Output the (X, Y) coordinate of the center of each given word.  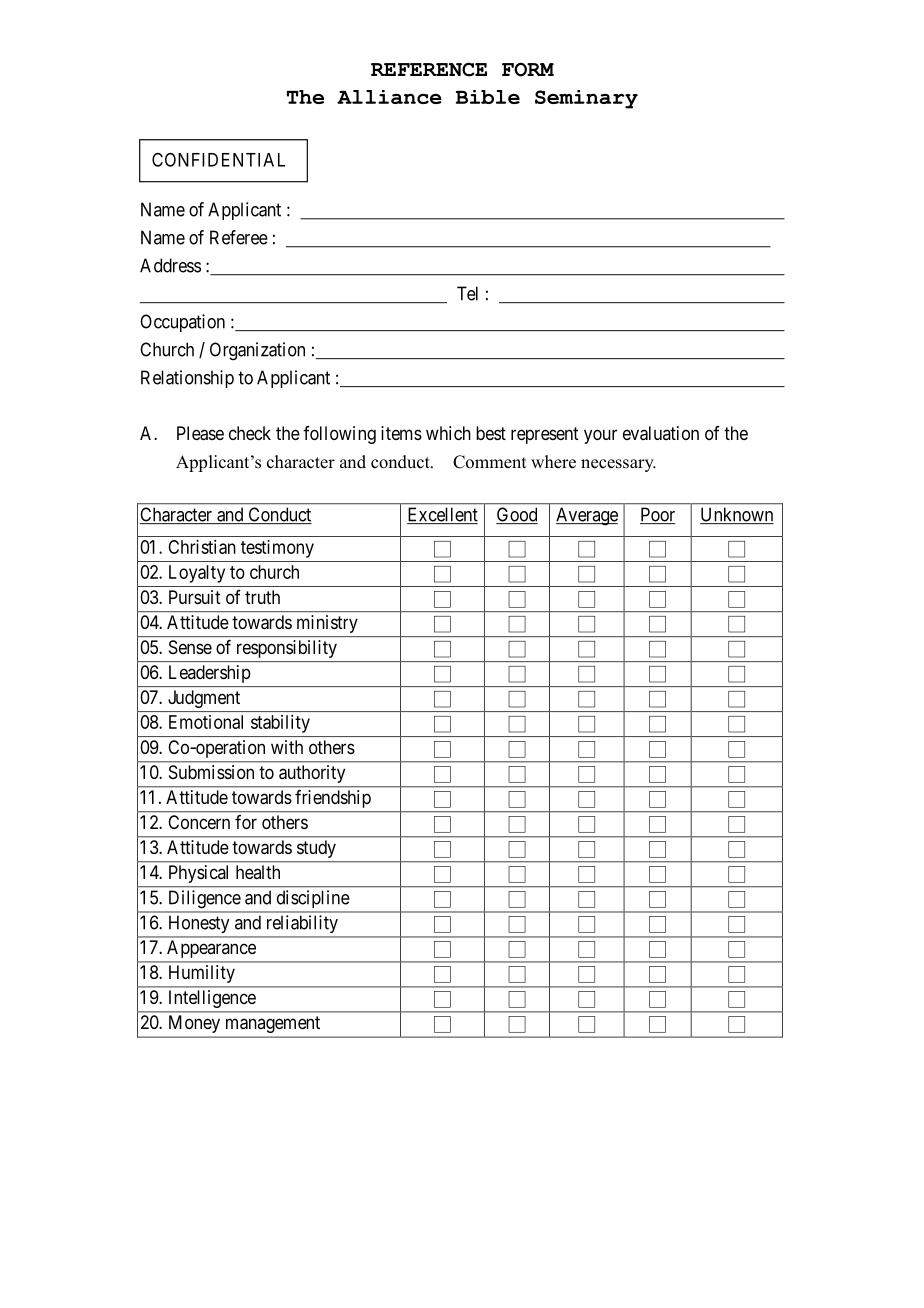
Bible (488, 97)
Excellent (442, 515)
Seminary (586, 99)
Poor (658, 515)
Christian (202, 547)
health (258, 872)
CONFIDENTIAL (218, 160)
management (273, 1024)
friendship (333, 799)
